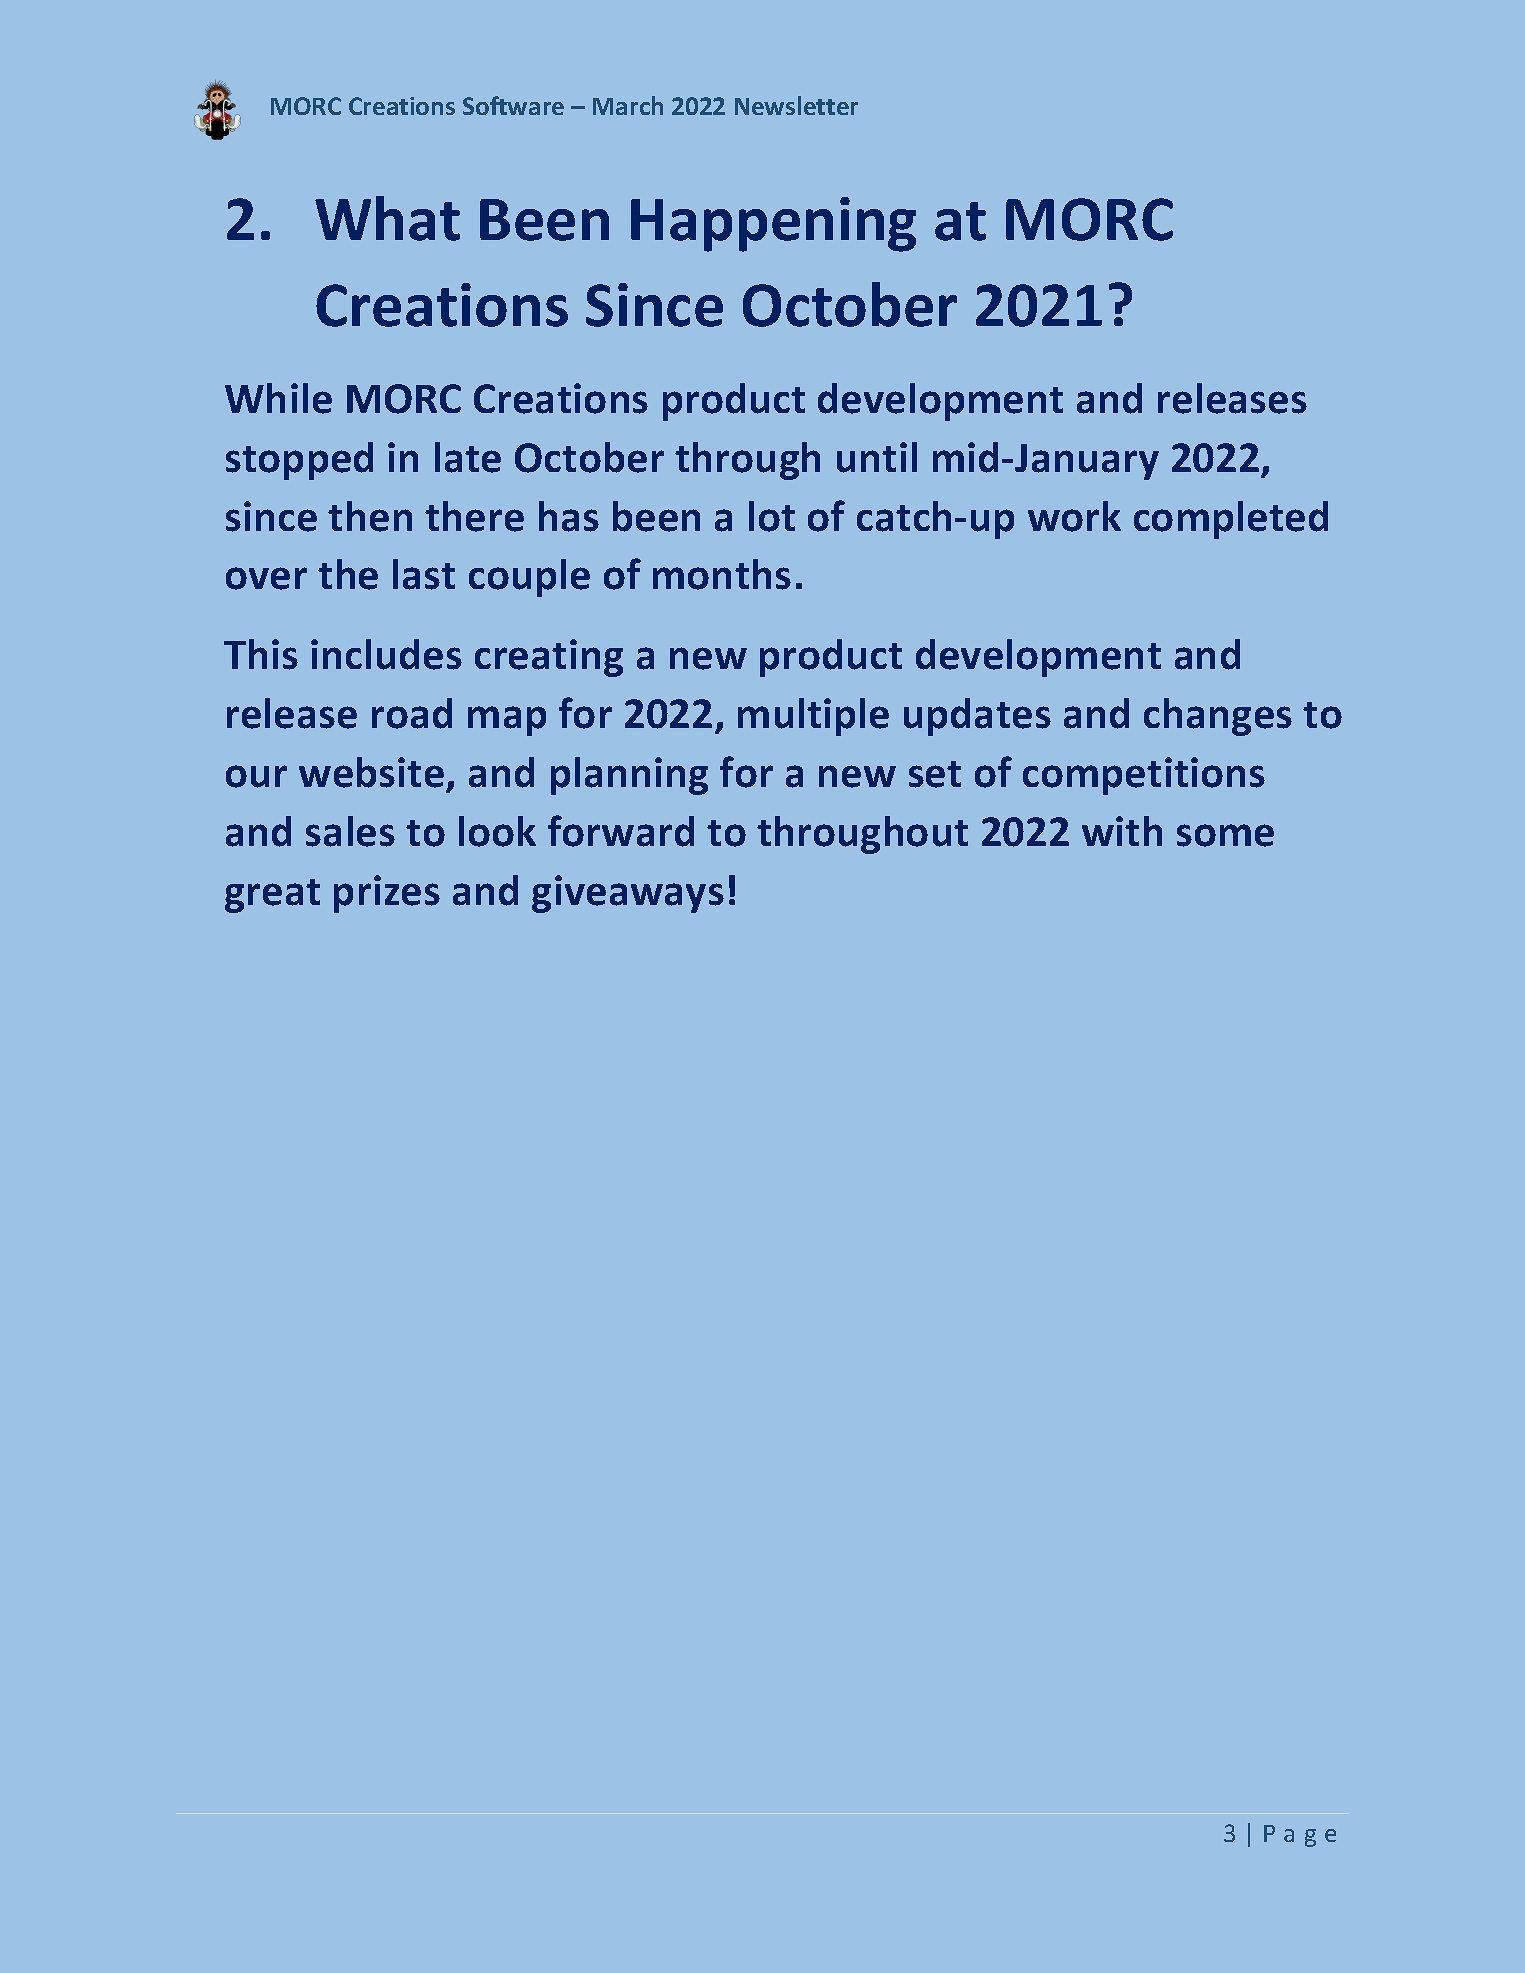  I want to click on Newsletter, so click(796, 105).
